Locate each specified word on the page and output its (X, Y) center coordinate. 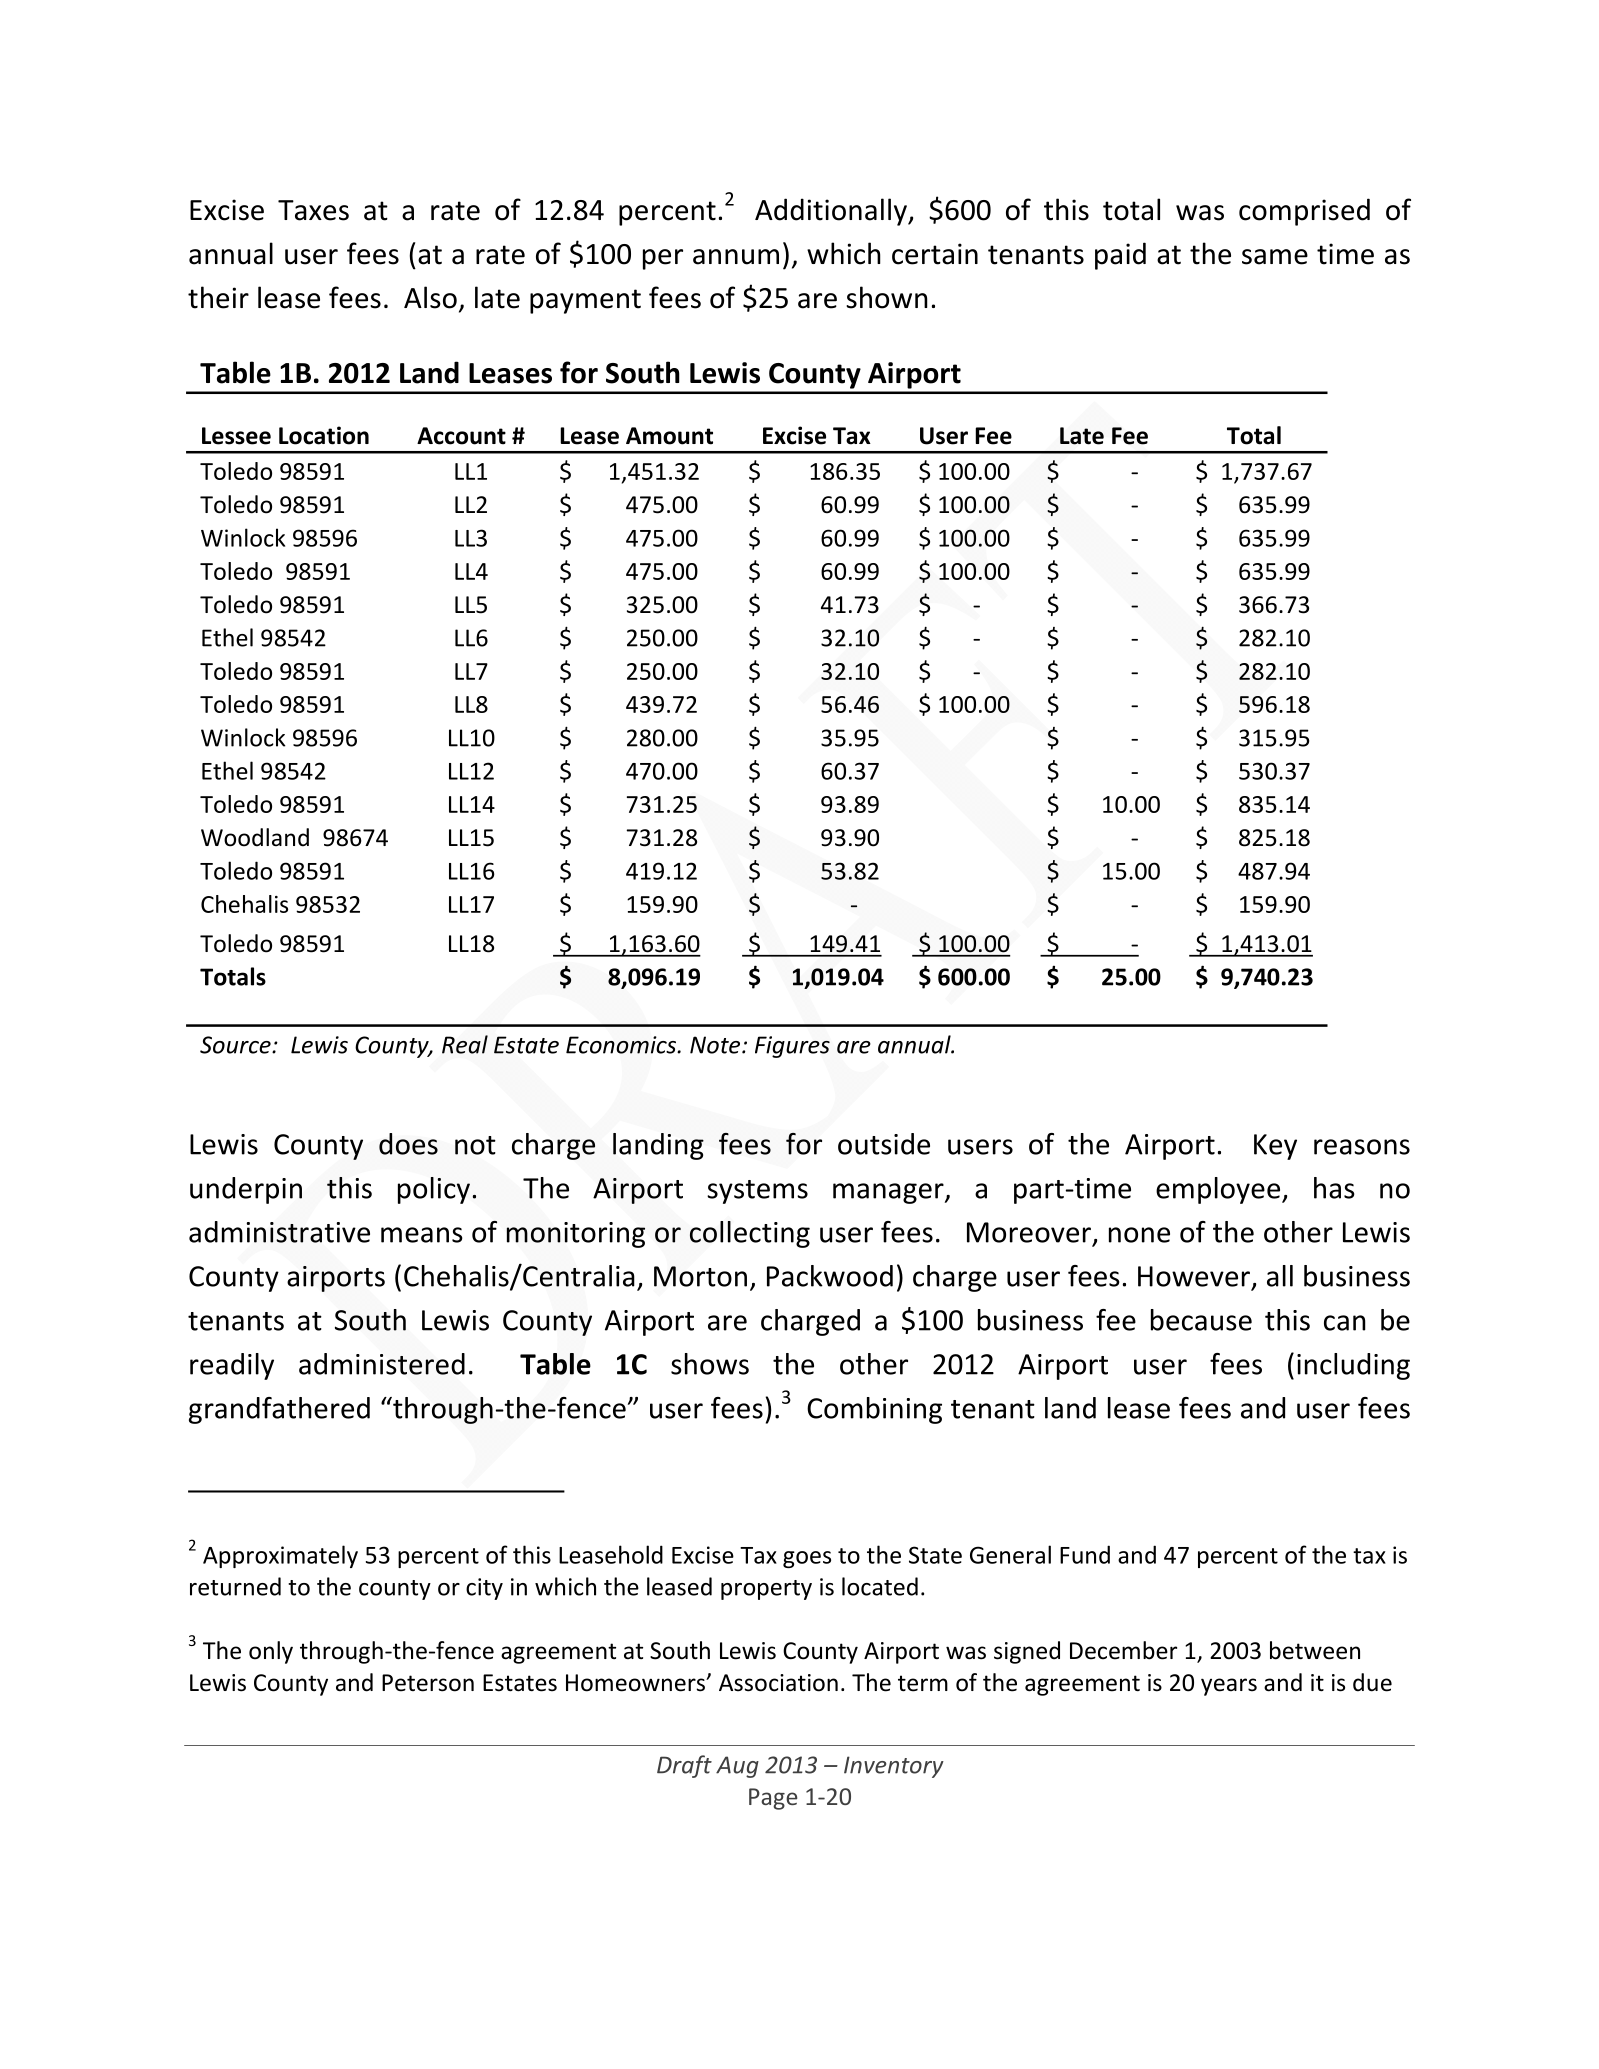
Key (1275, 1147)
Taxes (313, 210)
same (1275, 257)
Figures (792, 1047)
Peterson (428, 1683)
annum (736, 257)
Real (465, 1044)
